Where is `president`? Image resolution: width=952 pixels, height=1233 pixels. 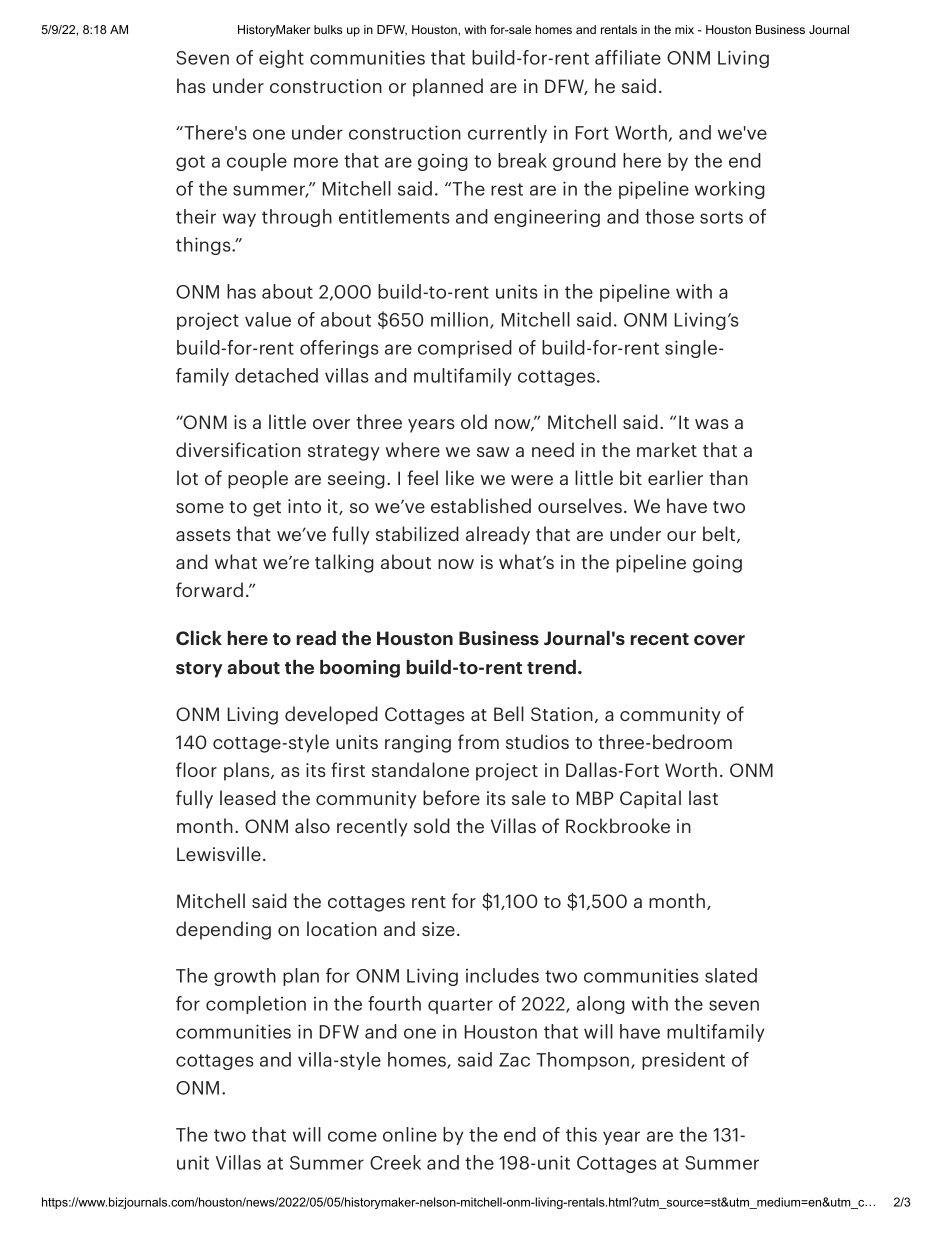
president is located at coordinates (683, 1061).
